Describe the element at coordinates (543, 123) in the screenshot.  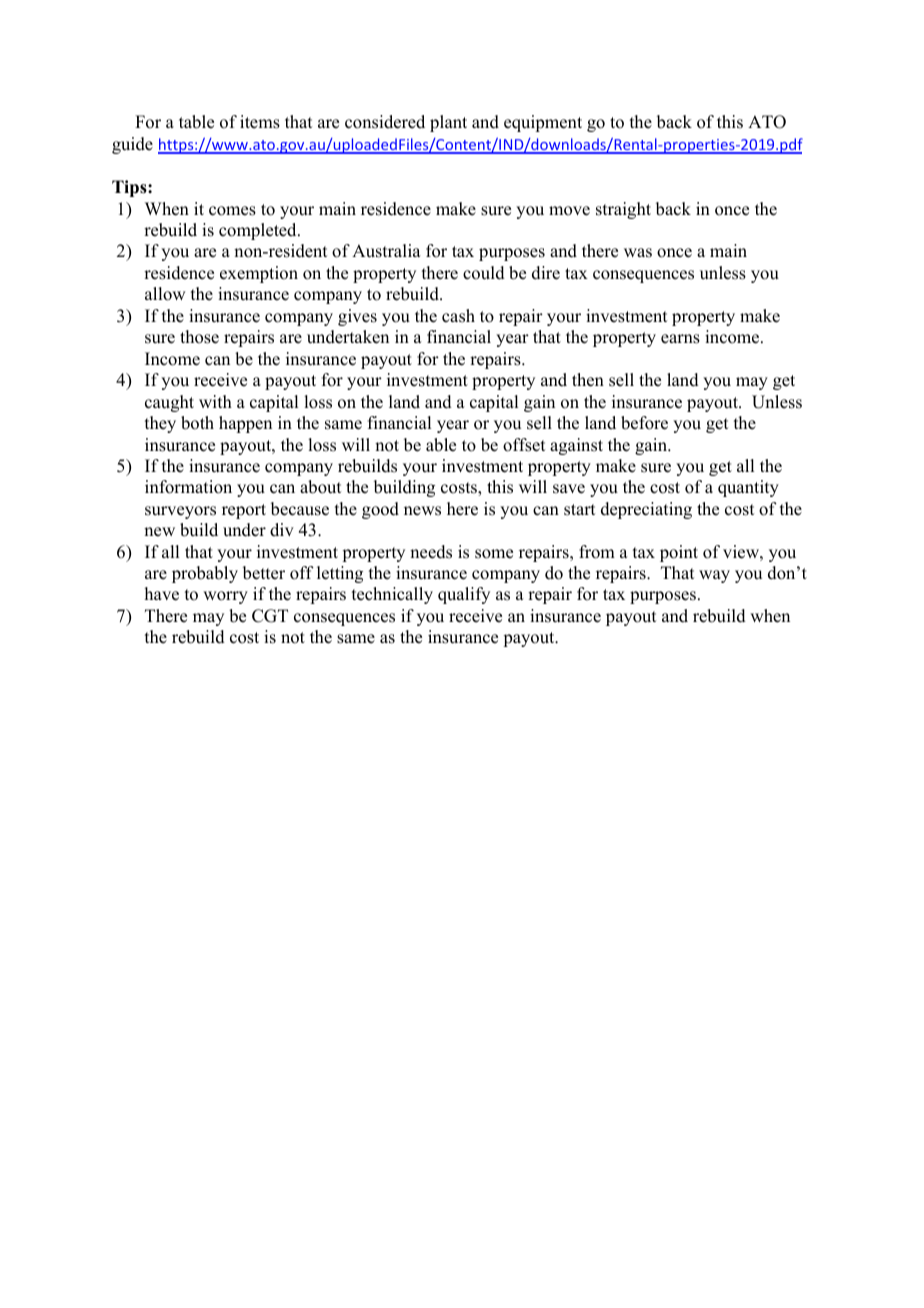
I see `equipment` at that location.
